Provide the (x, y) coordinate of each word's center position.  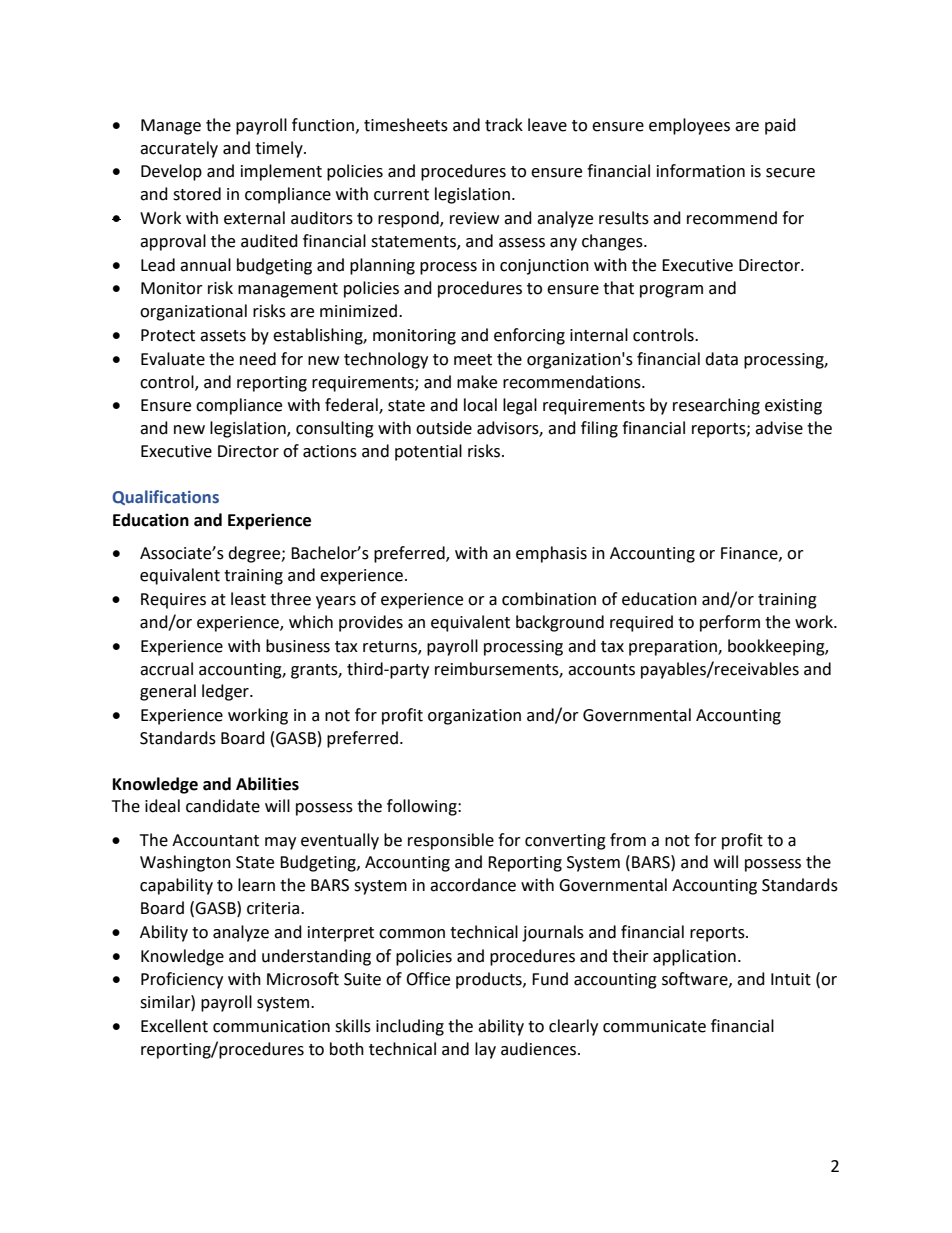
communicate (654, 1026)
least (248, 599)
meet (473, 360)
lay (485, 1050)
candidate (223, 806)
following (423, 807)
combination (549, 599)
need (258, 359)
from (628, 840)
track (504, 125)
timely (280, 149)
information (701, 171)
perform (730, 623)
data (721, 359)
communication (271, 1026)
